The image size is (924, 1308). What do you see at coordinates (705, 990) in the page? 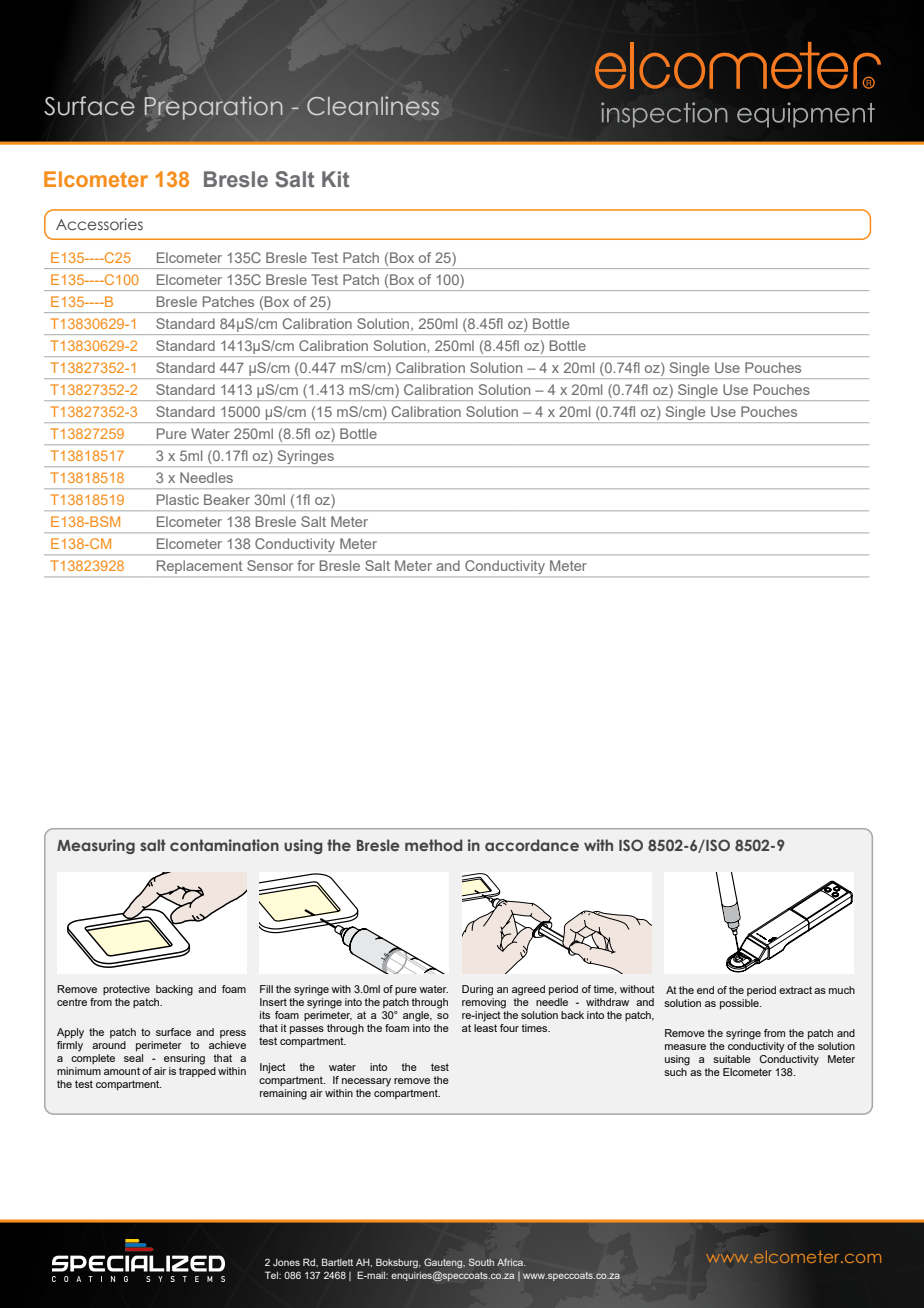
I see `end` at bounding box center [705, 990].
